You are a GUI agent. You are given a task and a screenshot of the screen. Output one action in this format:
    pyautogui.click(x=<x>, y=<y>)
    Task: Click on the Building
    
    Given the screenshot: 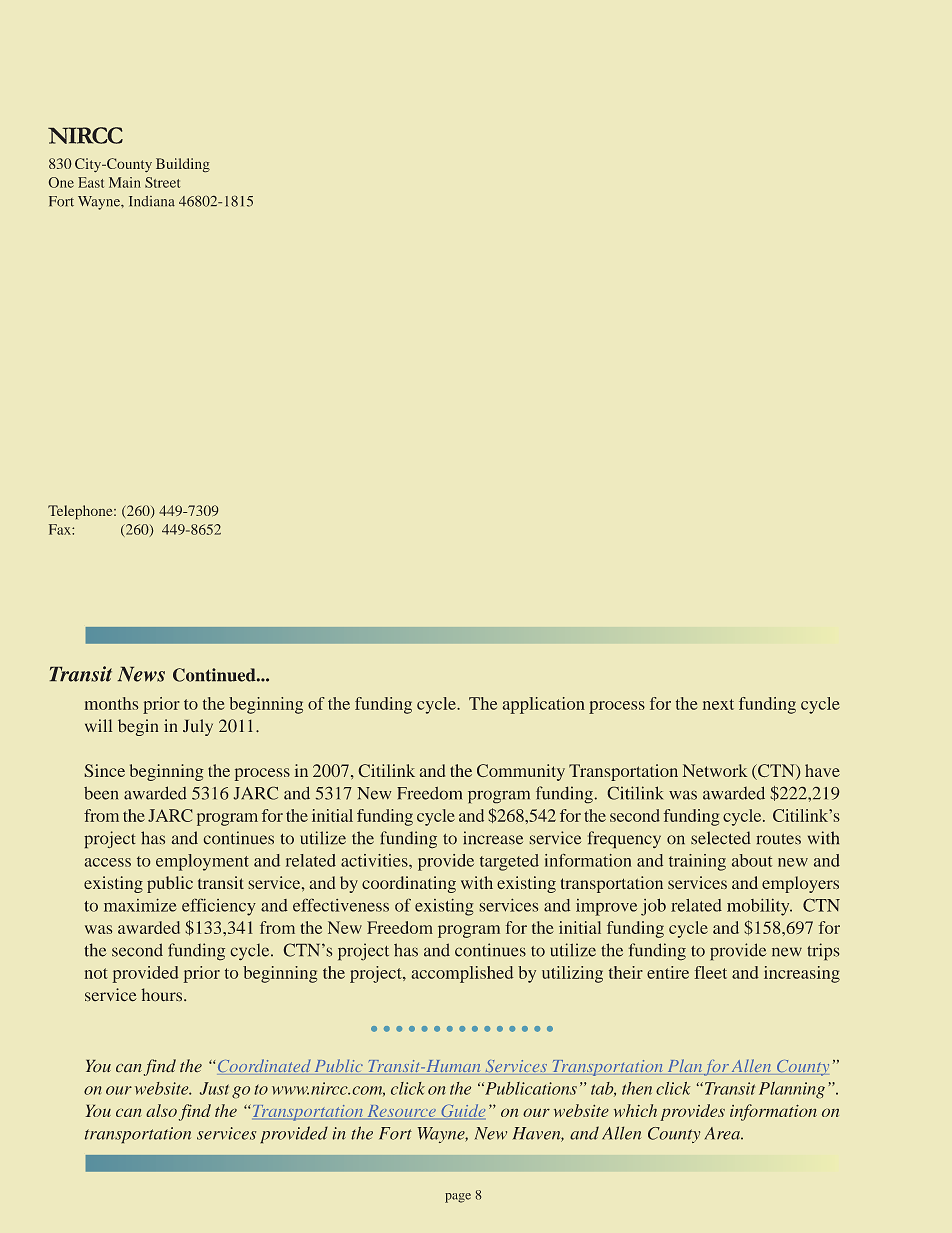 What is the action you would take?
    pyautogui.click(x=183, y=165)
